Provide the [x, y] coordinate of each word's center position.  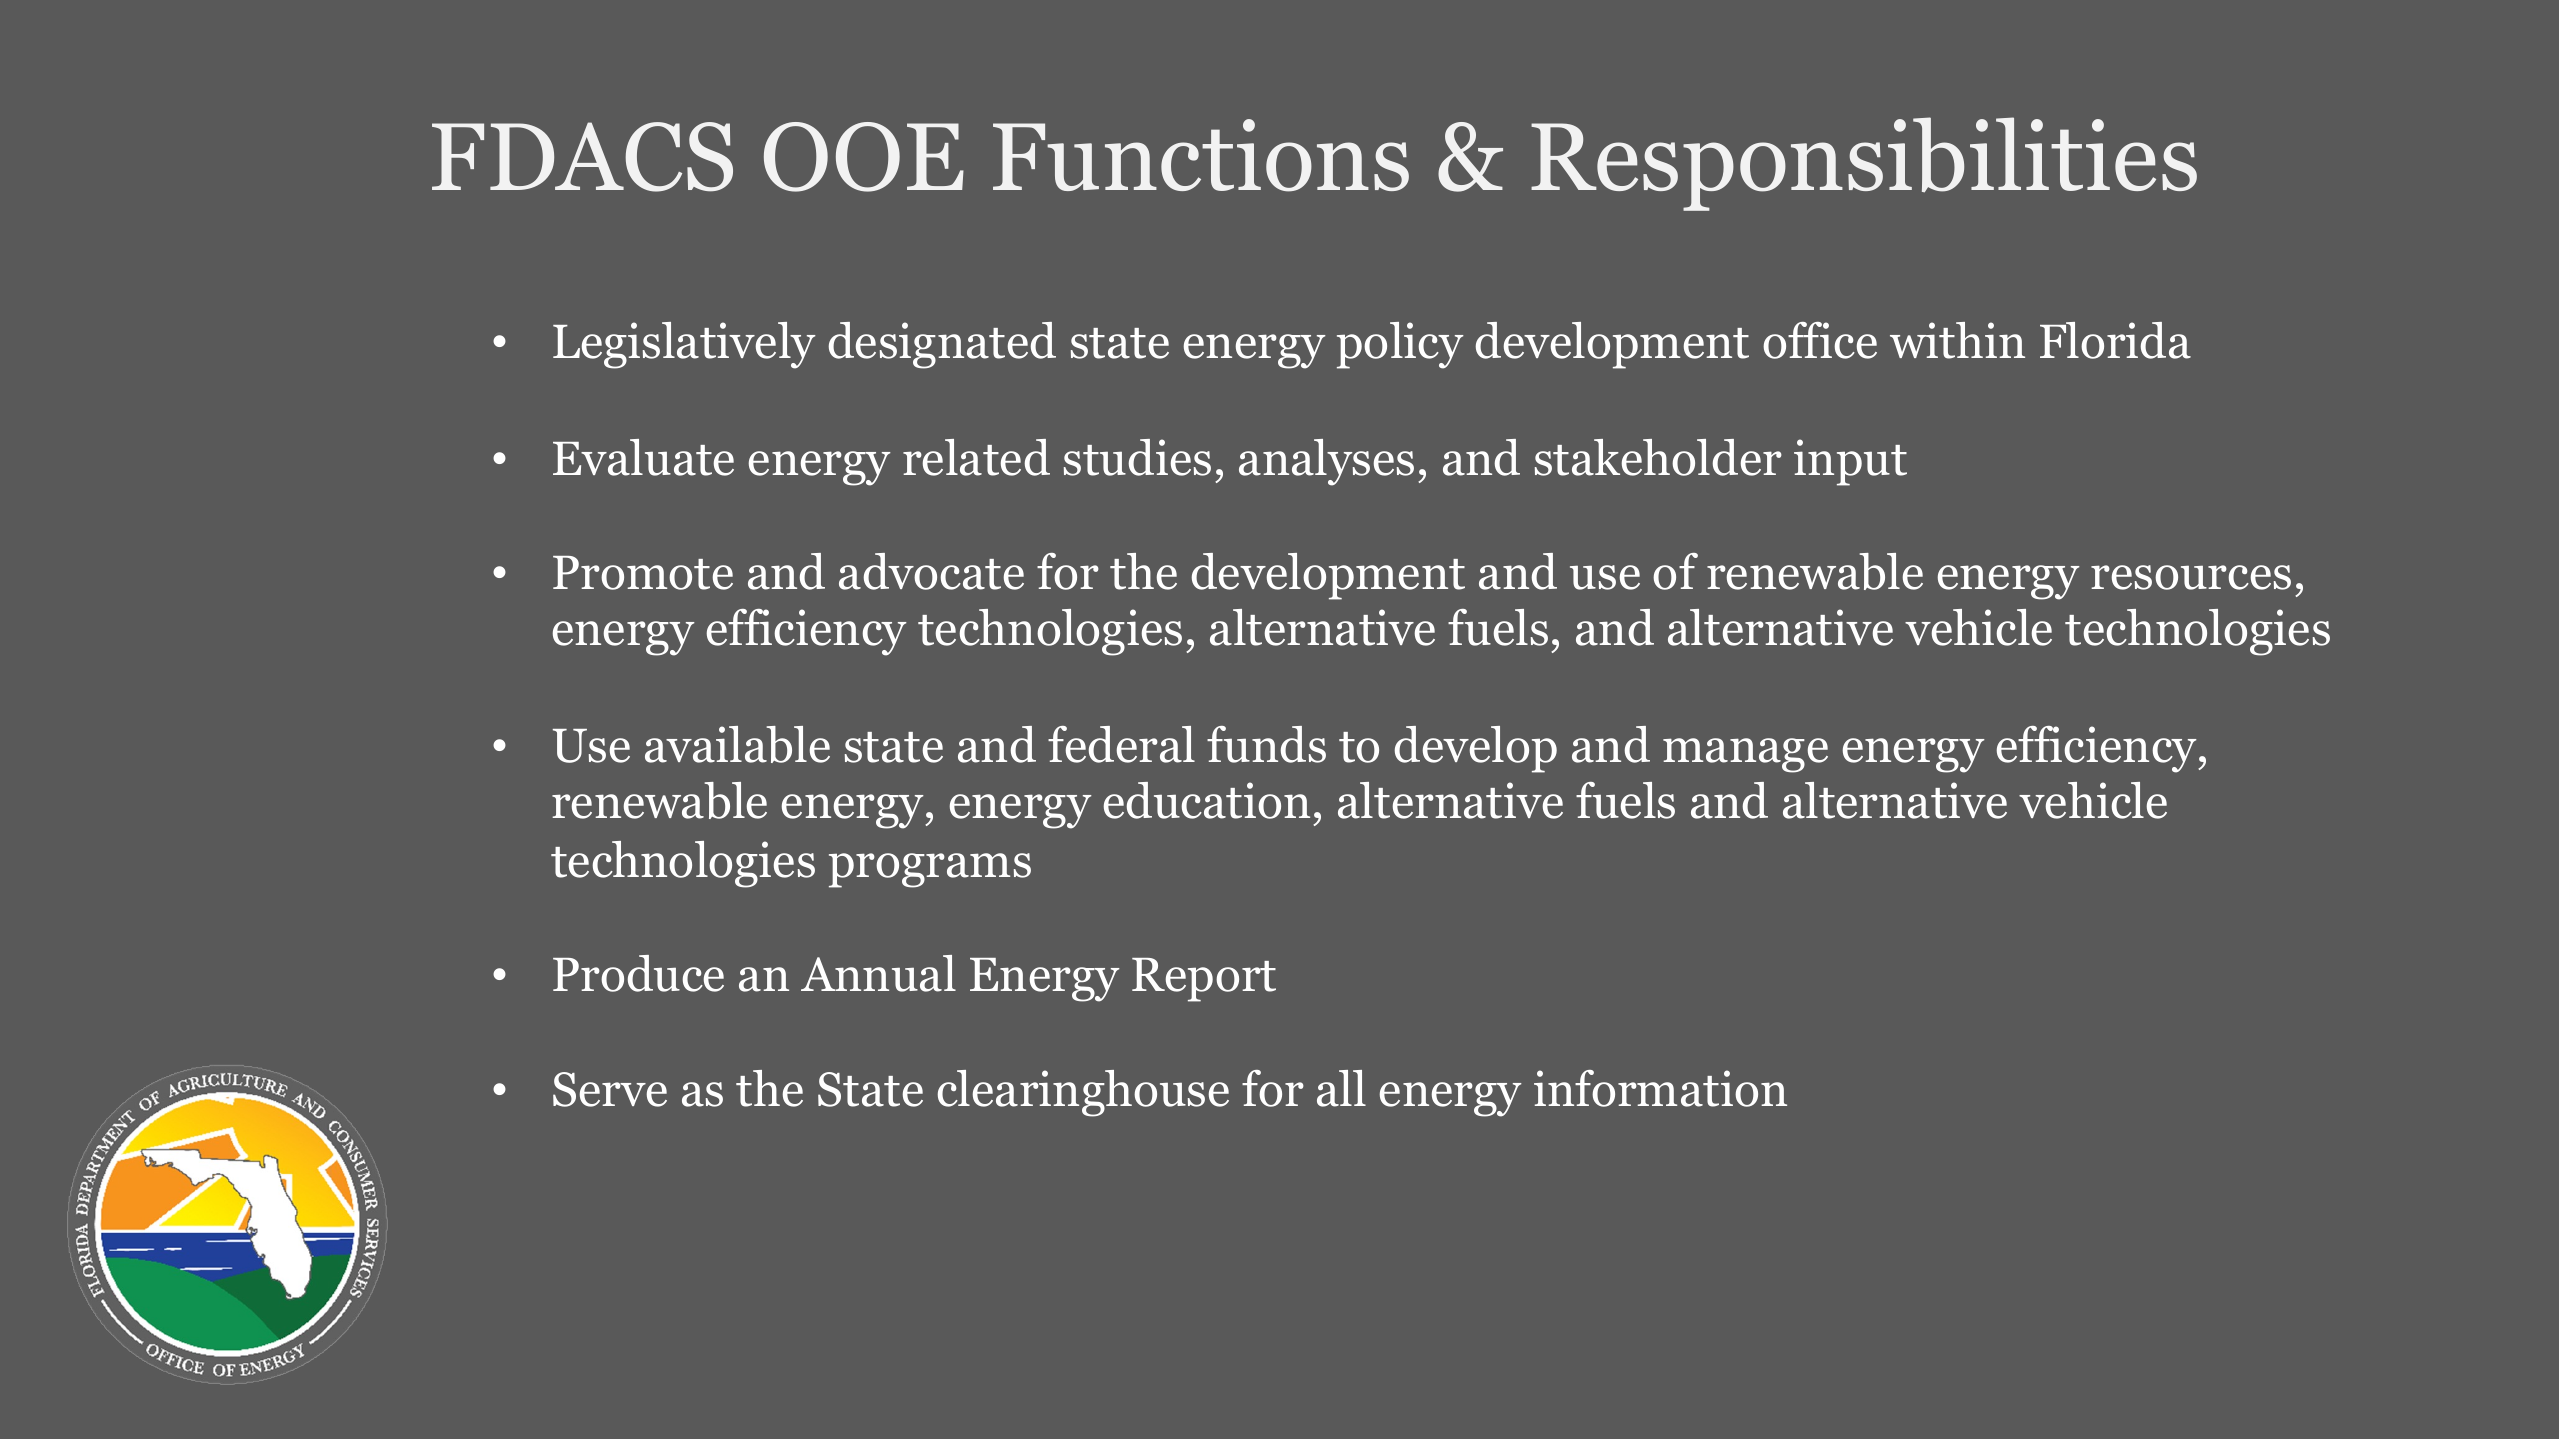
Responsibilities [1864, 164]
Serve [610, 1089]
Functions [1201, 155]
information [1660, 1088]
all [1341, 1088]
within [1957, 340]
